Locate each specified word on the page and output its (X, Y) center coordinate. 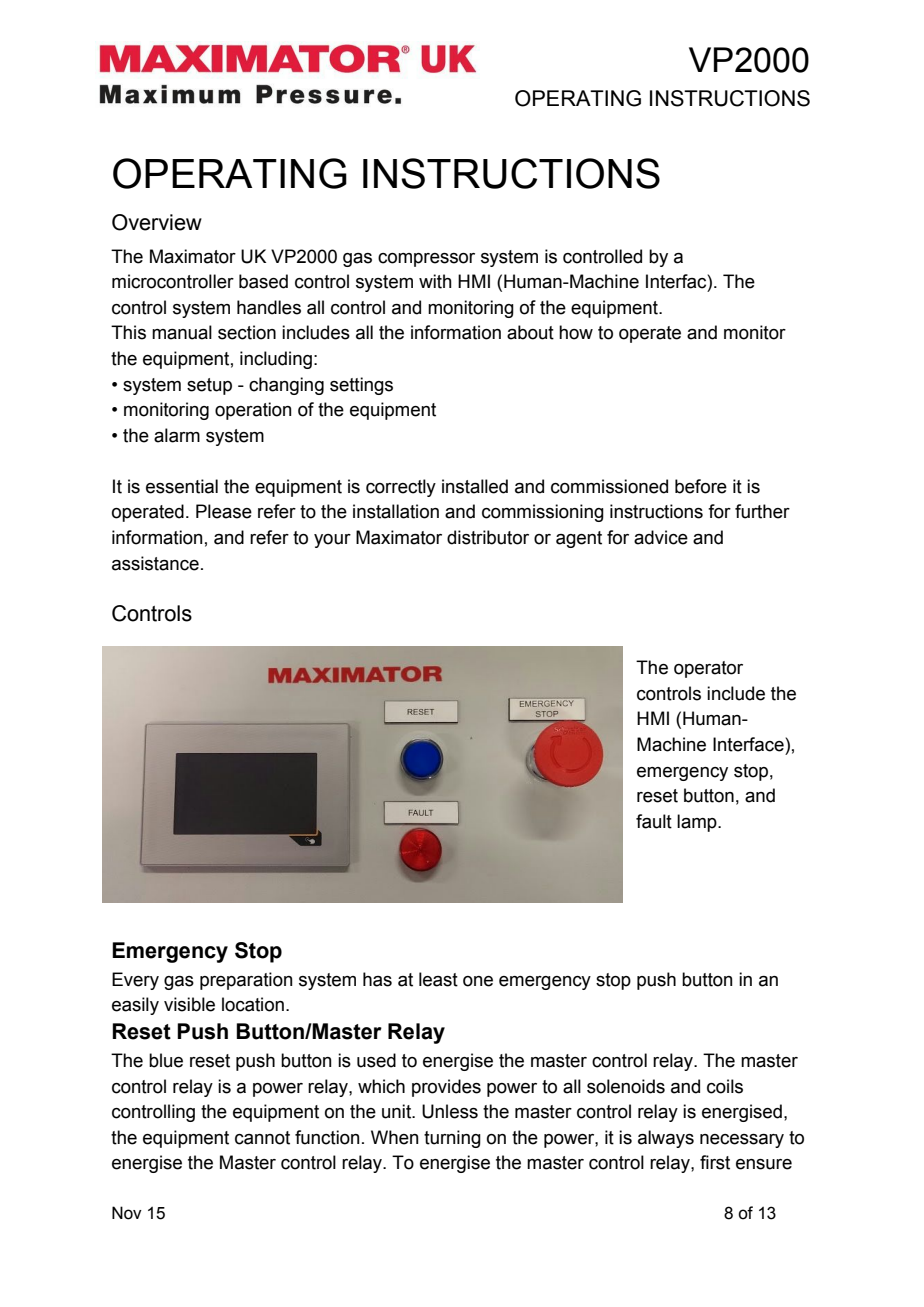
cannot (262, 1138)
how (576, 332)
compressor (426, 260)
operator (708, 669)
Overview (157, 222)
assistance (155, 563)
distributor (488, 537)
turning (452, 1139)
